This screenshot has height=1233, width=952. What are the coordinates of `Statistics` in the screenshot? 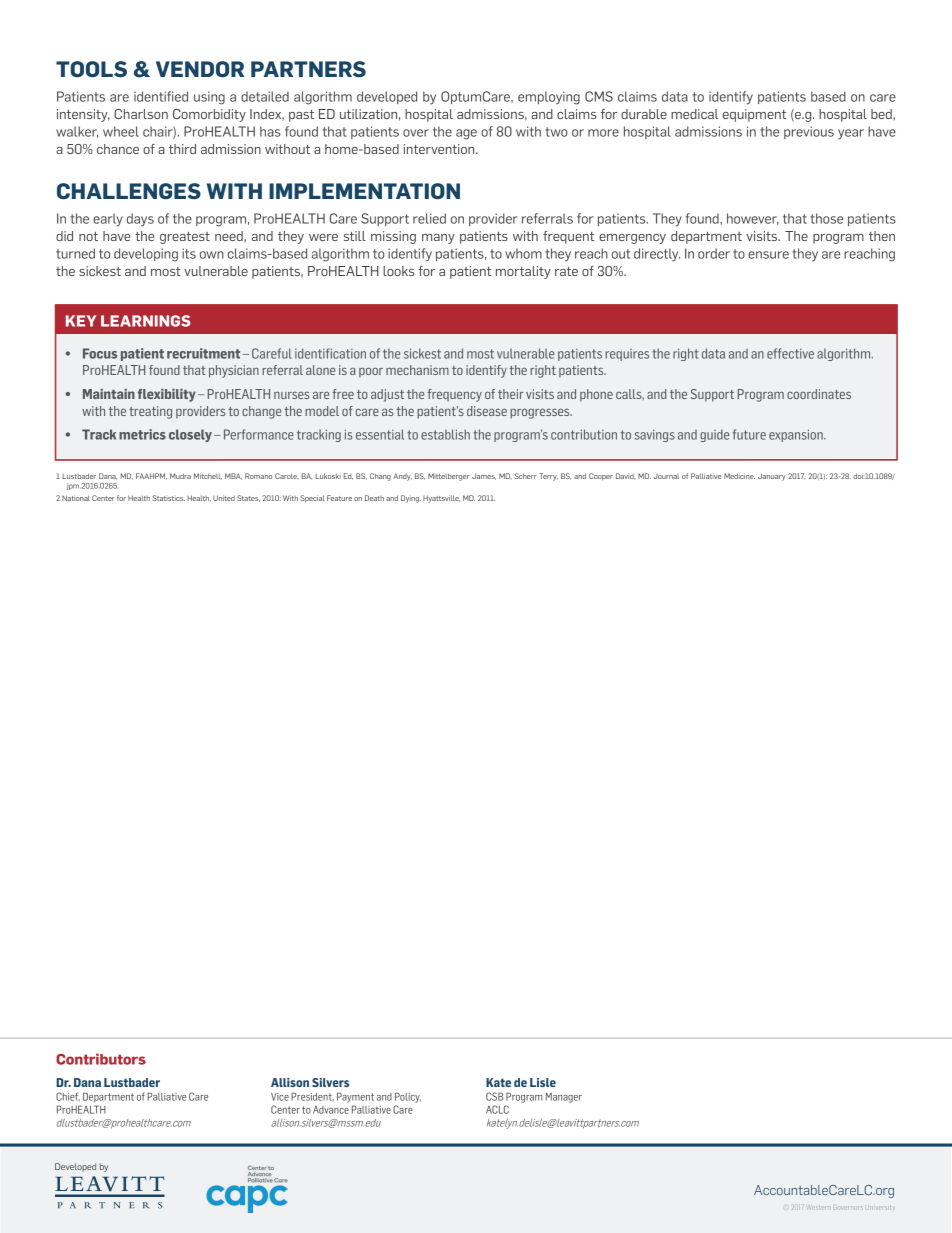 It's located at (169, 498).
